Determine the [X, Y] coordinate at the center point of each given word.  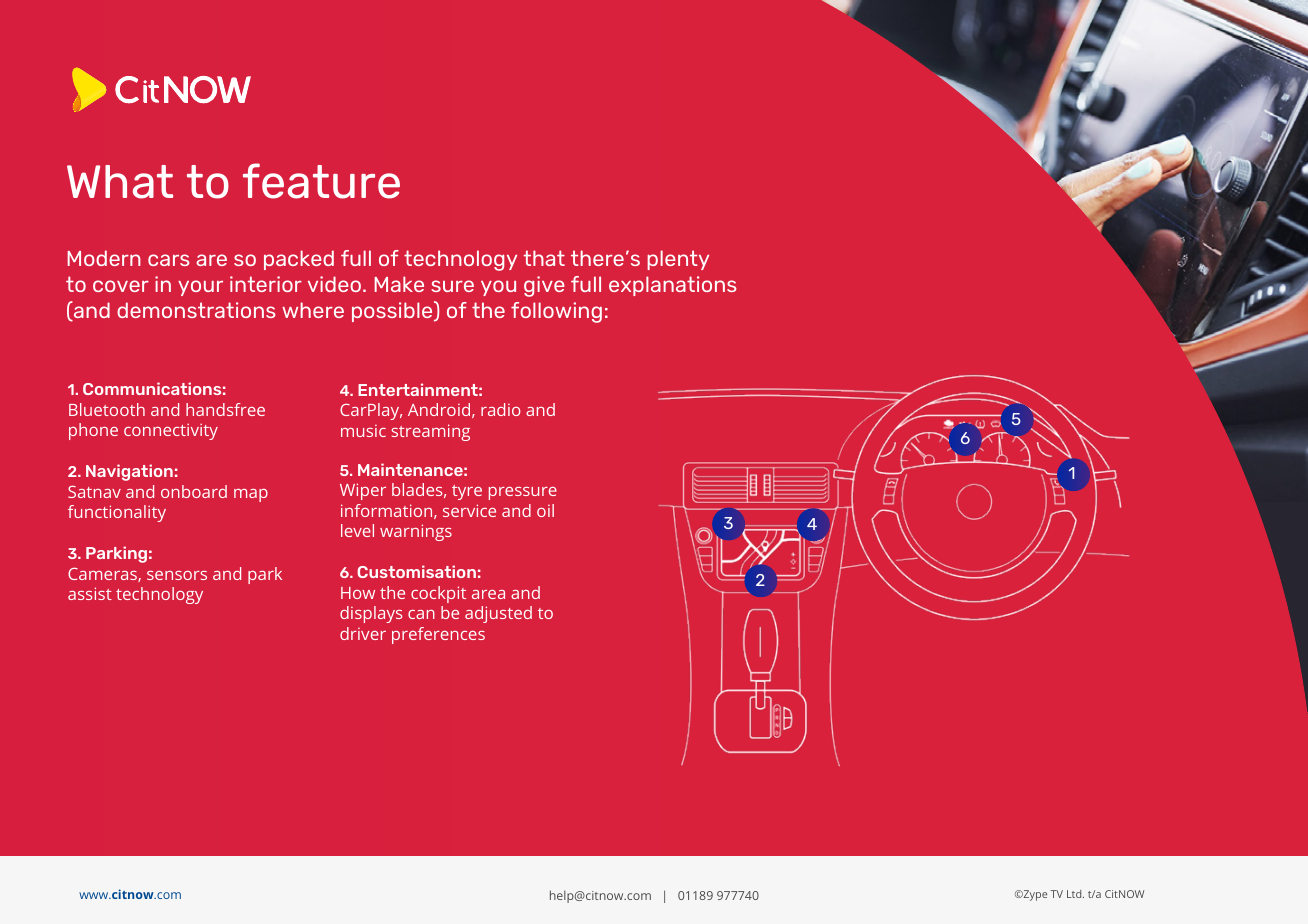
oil [545, 510]
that [544, 258]
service [469, 510]
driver [363, 633]
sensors [177, 575]
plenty [678, 260]
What [120, 182]
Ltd [1075, 894]
